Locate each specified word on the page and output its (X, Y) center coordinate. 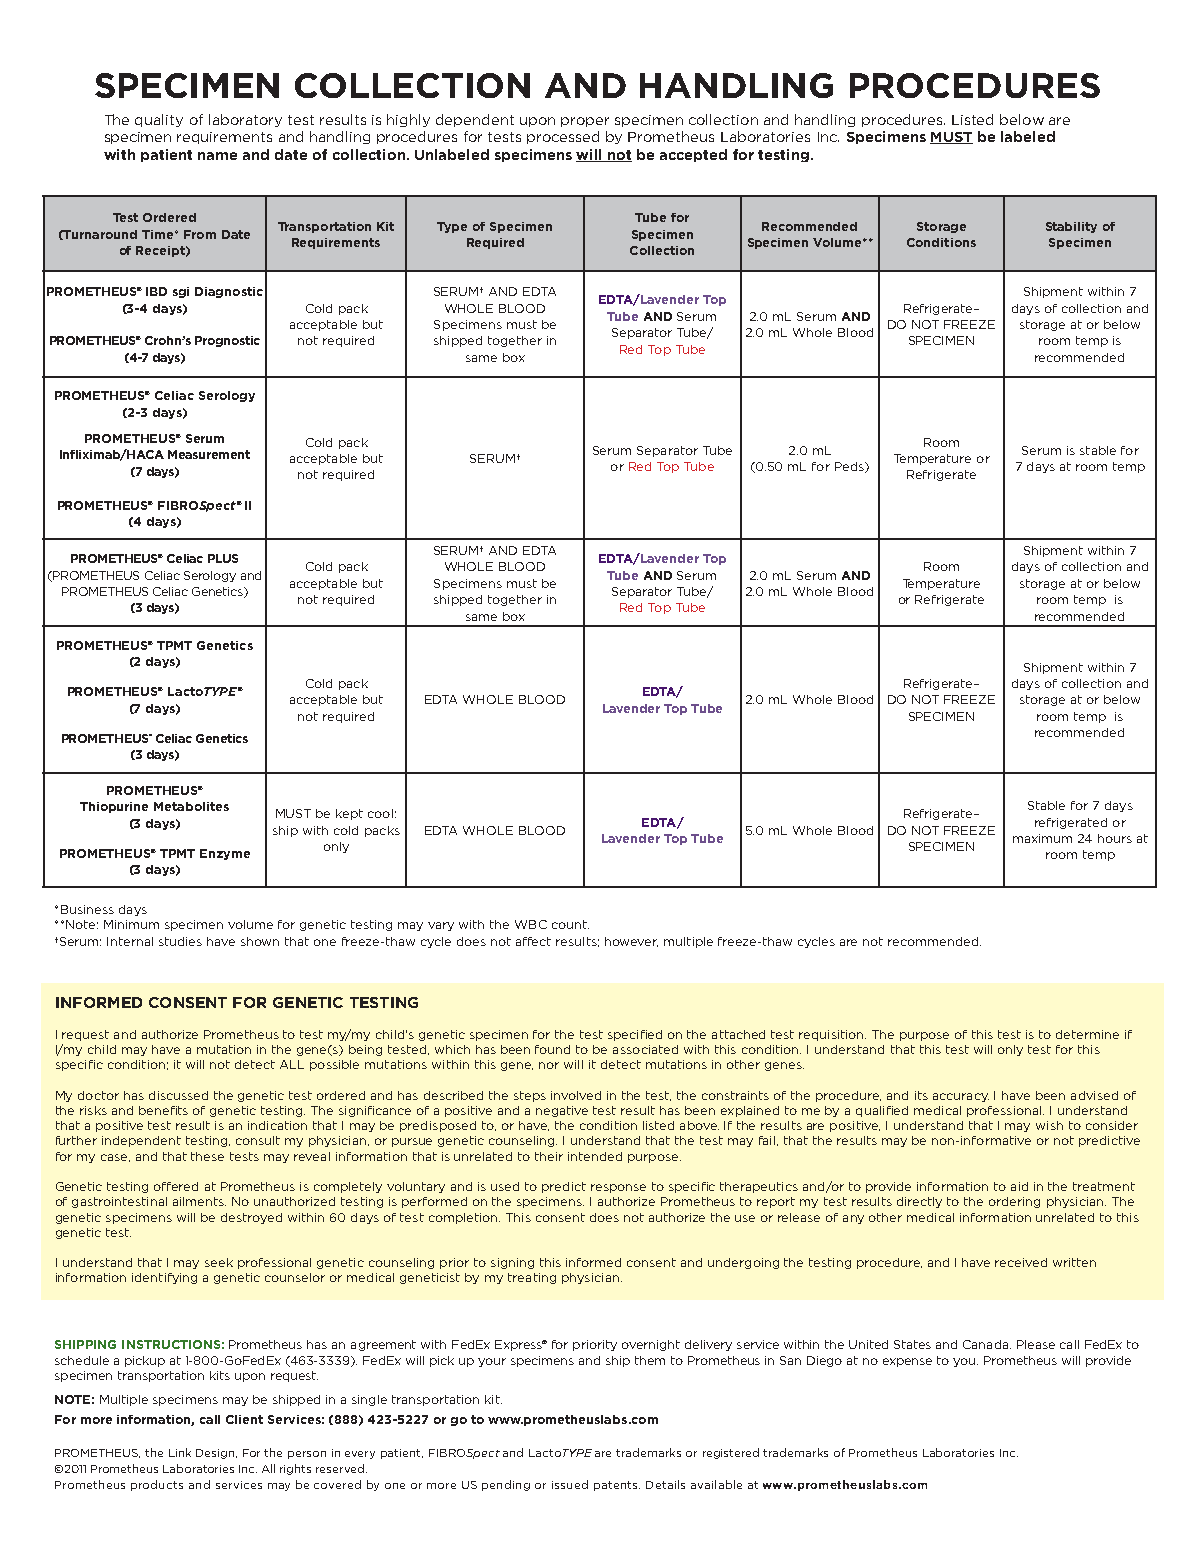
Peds (850, 467)
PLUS (223, 558)
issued (570, 1484)
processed (563, 137)
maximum (1042, 838)
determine (1087, 1034)
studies (180, 941)
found (552, 1049)
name (217, 156)
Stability (1071, 227)
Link (180, 1452)
